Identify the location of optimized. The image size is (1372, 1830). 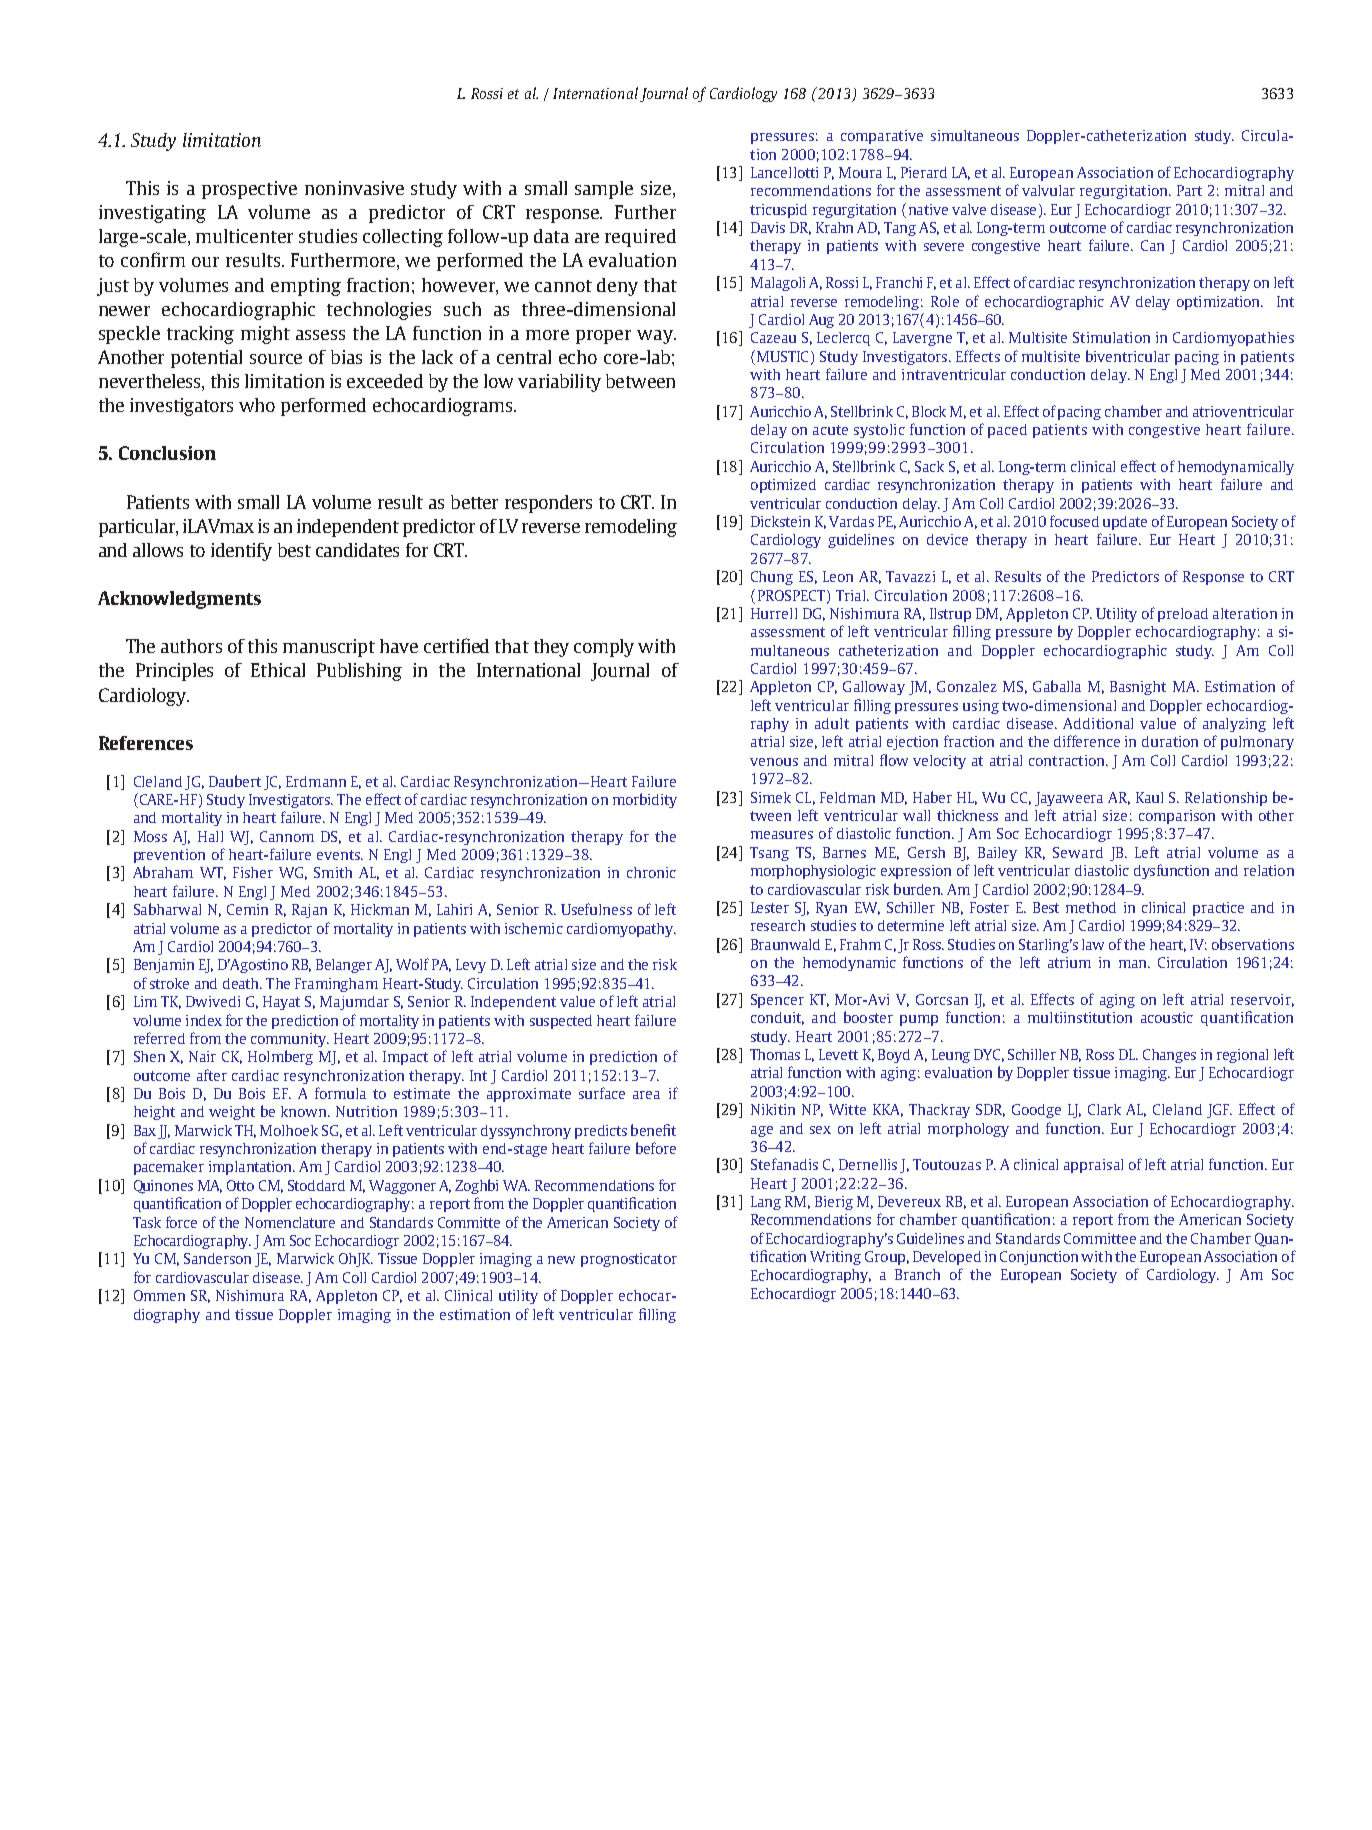
(783, 486).
